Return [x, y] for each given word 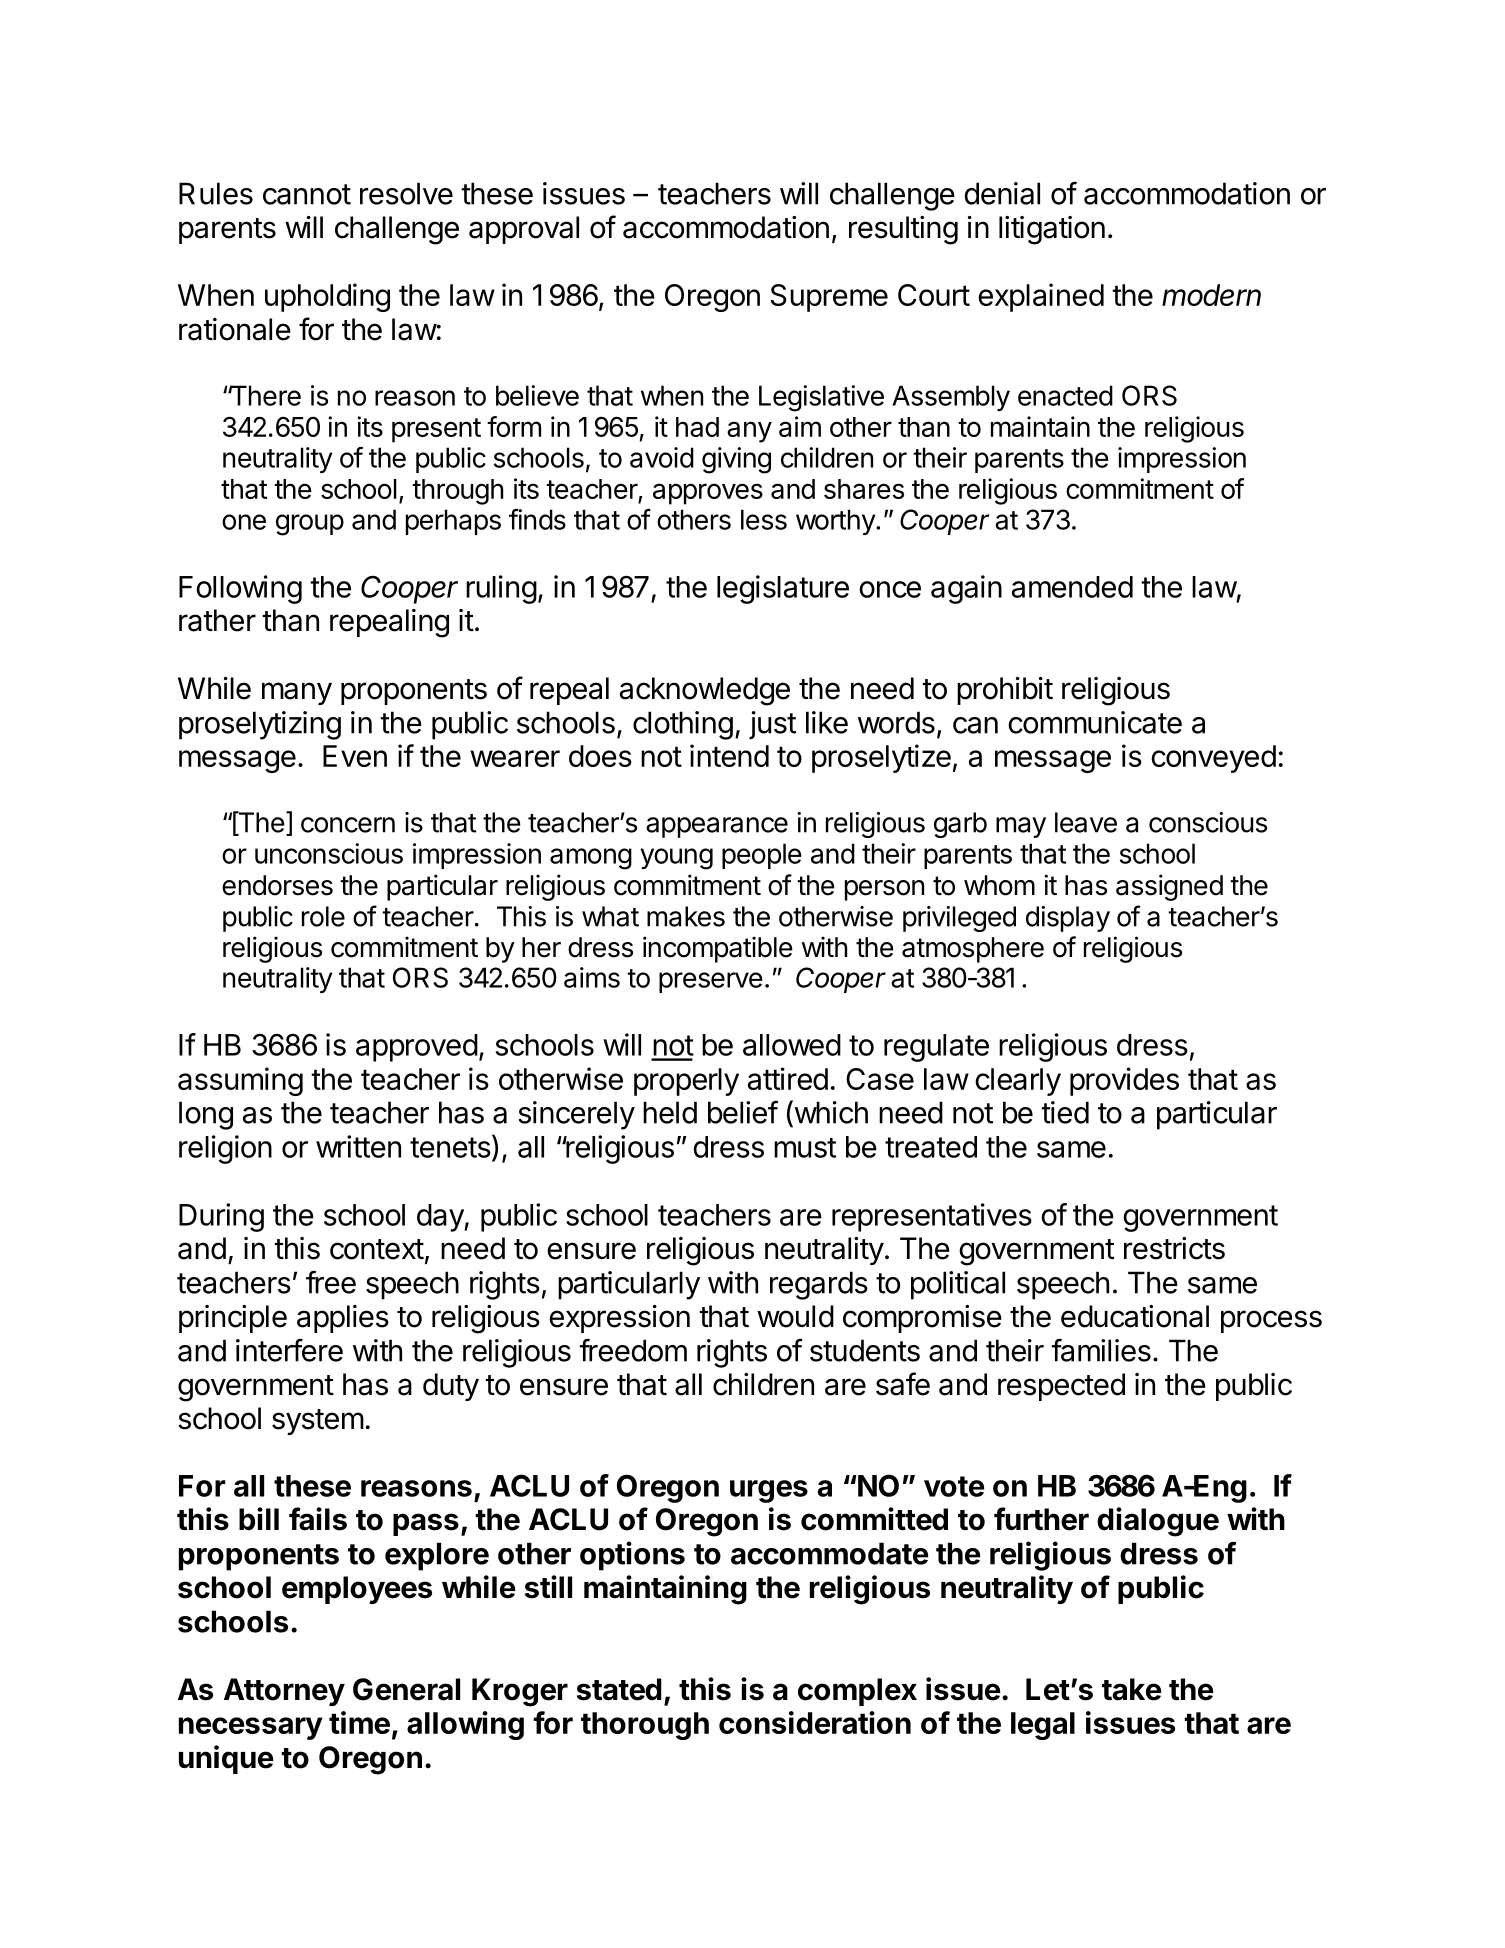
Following [240, 589]
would [795, 1316]
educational [1135, 1316]
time [359, 1722]
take [1131, 1689]
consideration [815, 1722]
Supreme [829, 298]
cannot [307, 194]
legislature [783, 589]
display [1068, 919]
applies [343, 1319]
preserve [711, 982]
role [323, 916]
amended [1072, 587]
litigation [1052, 230]
